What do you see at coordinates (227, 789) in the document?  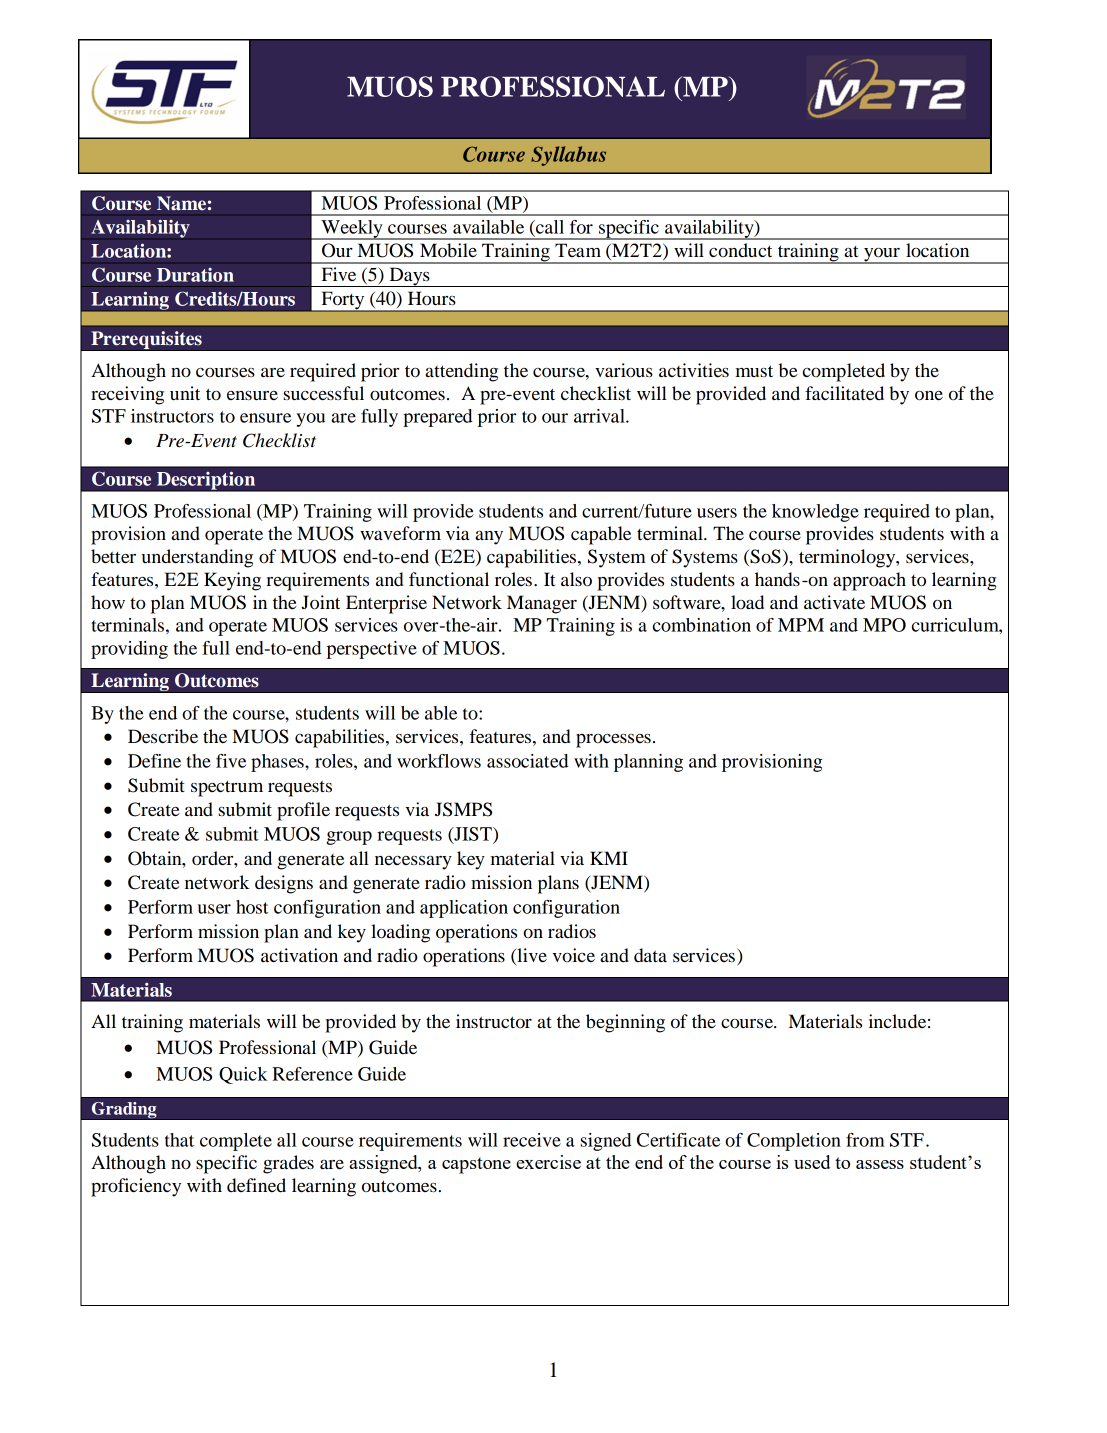 I see `spectrum` at bounding box center [227, 789].
